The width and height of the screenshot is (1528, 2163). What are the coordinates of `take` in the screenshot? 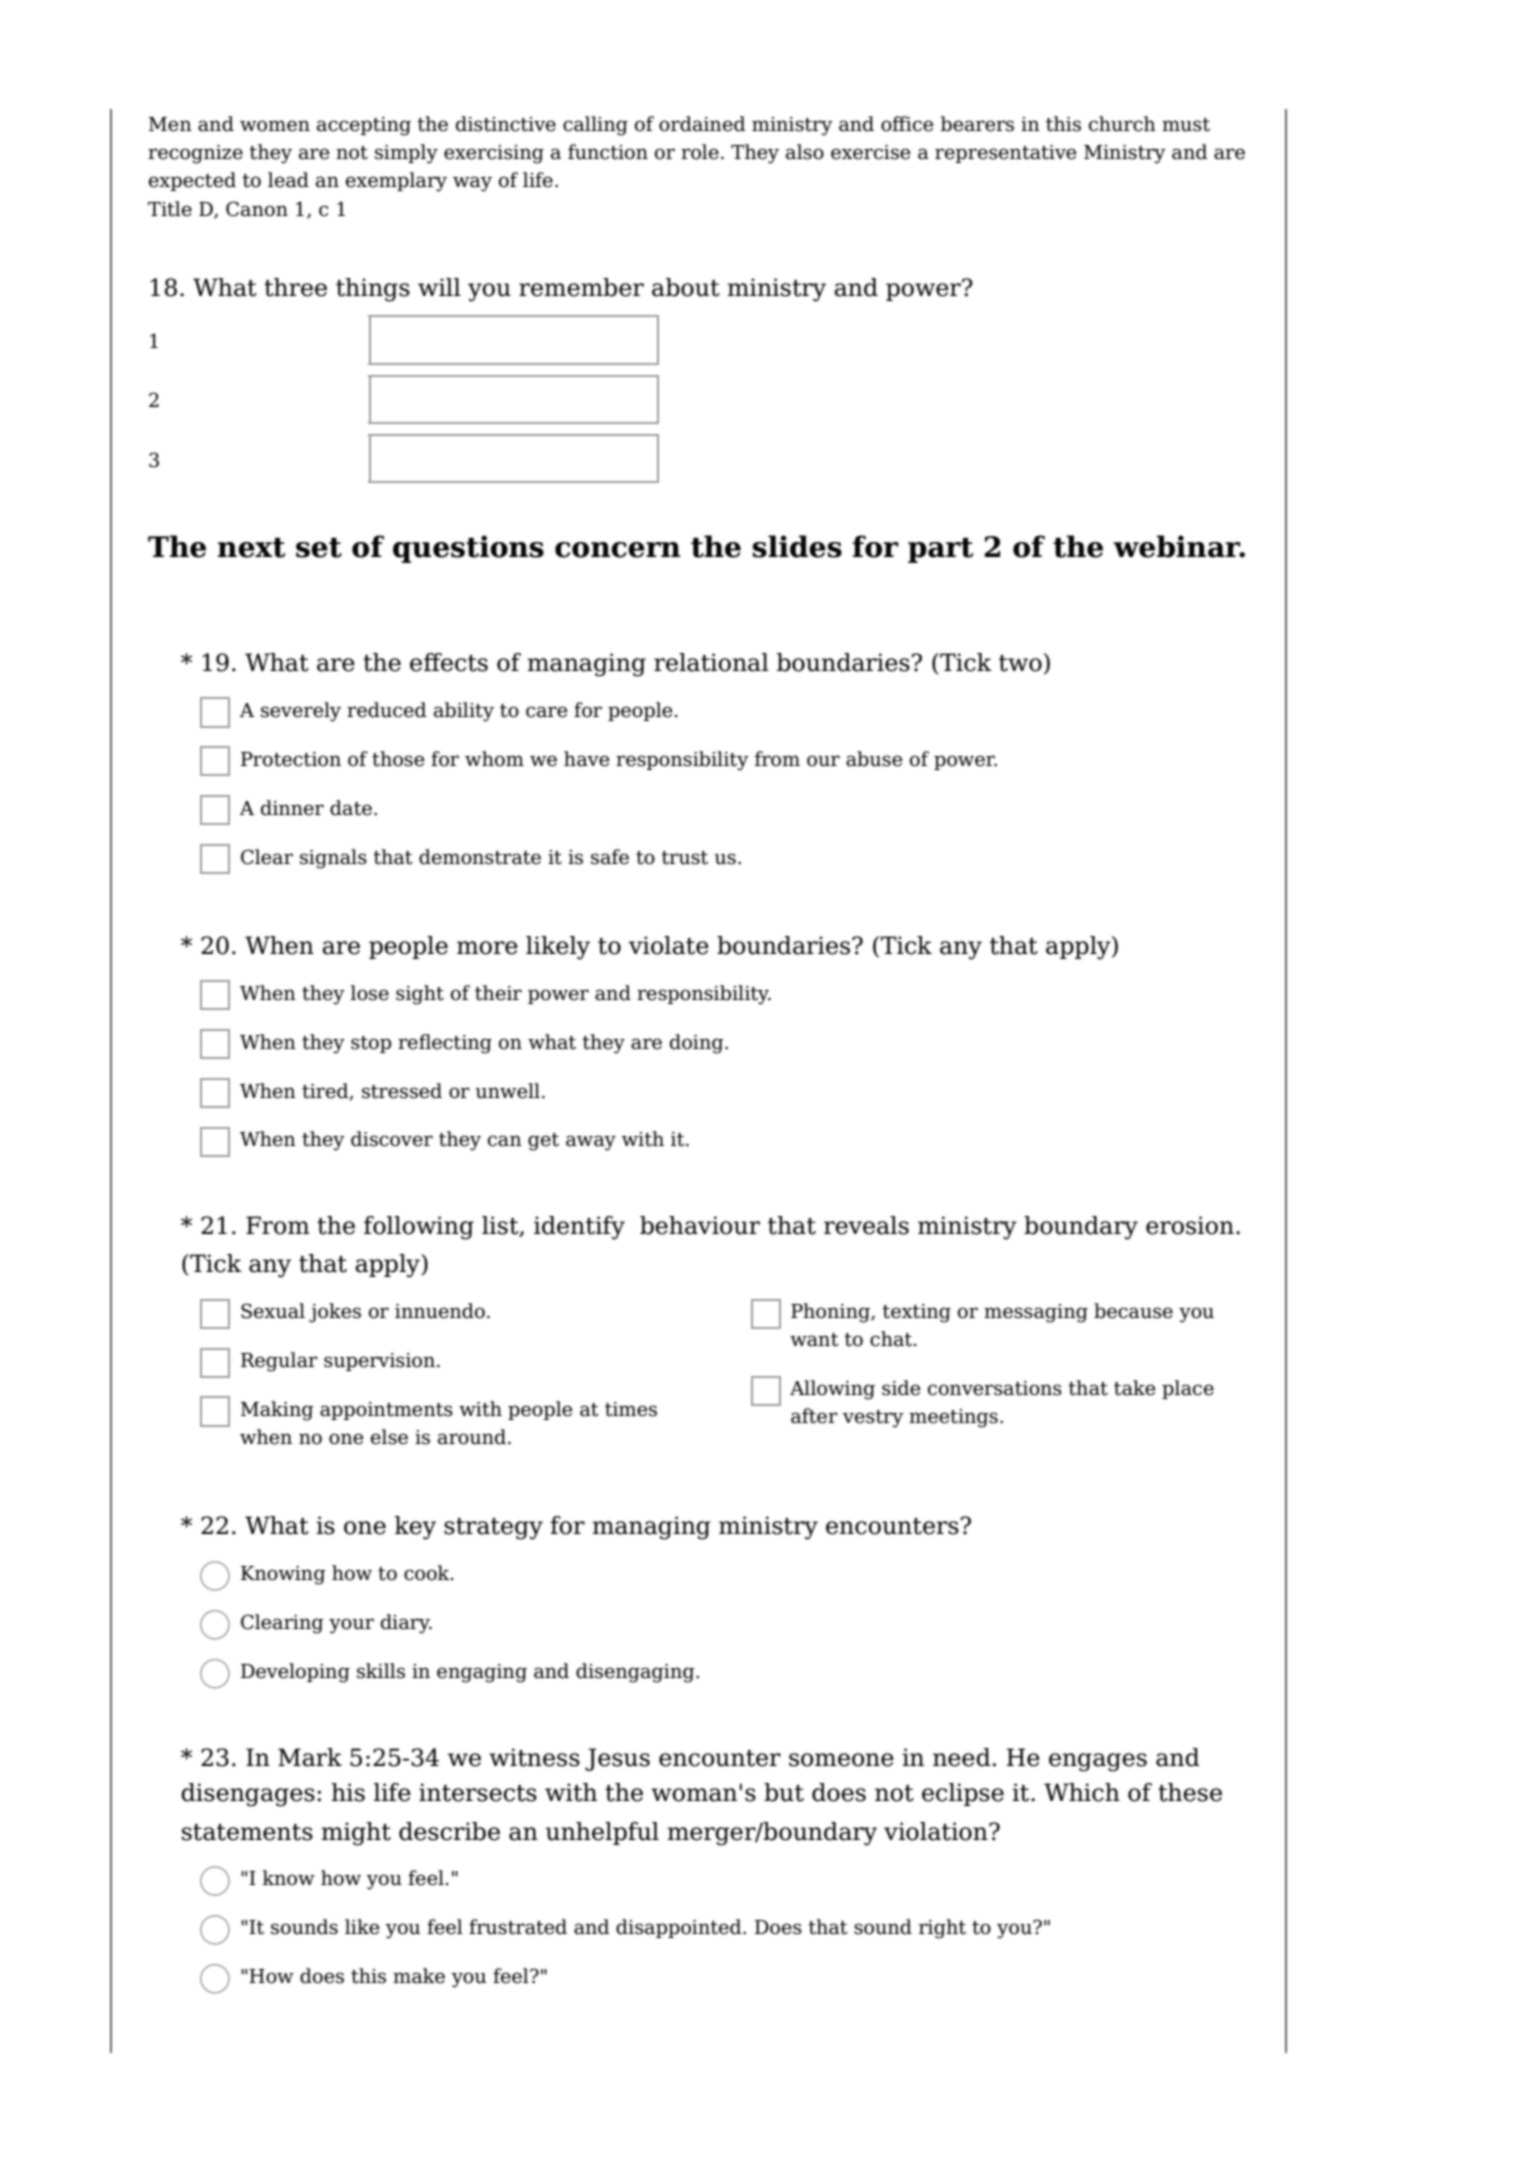 It's located at (1134, 1388).
